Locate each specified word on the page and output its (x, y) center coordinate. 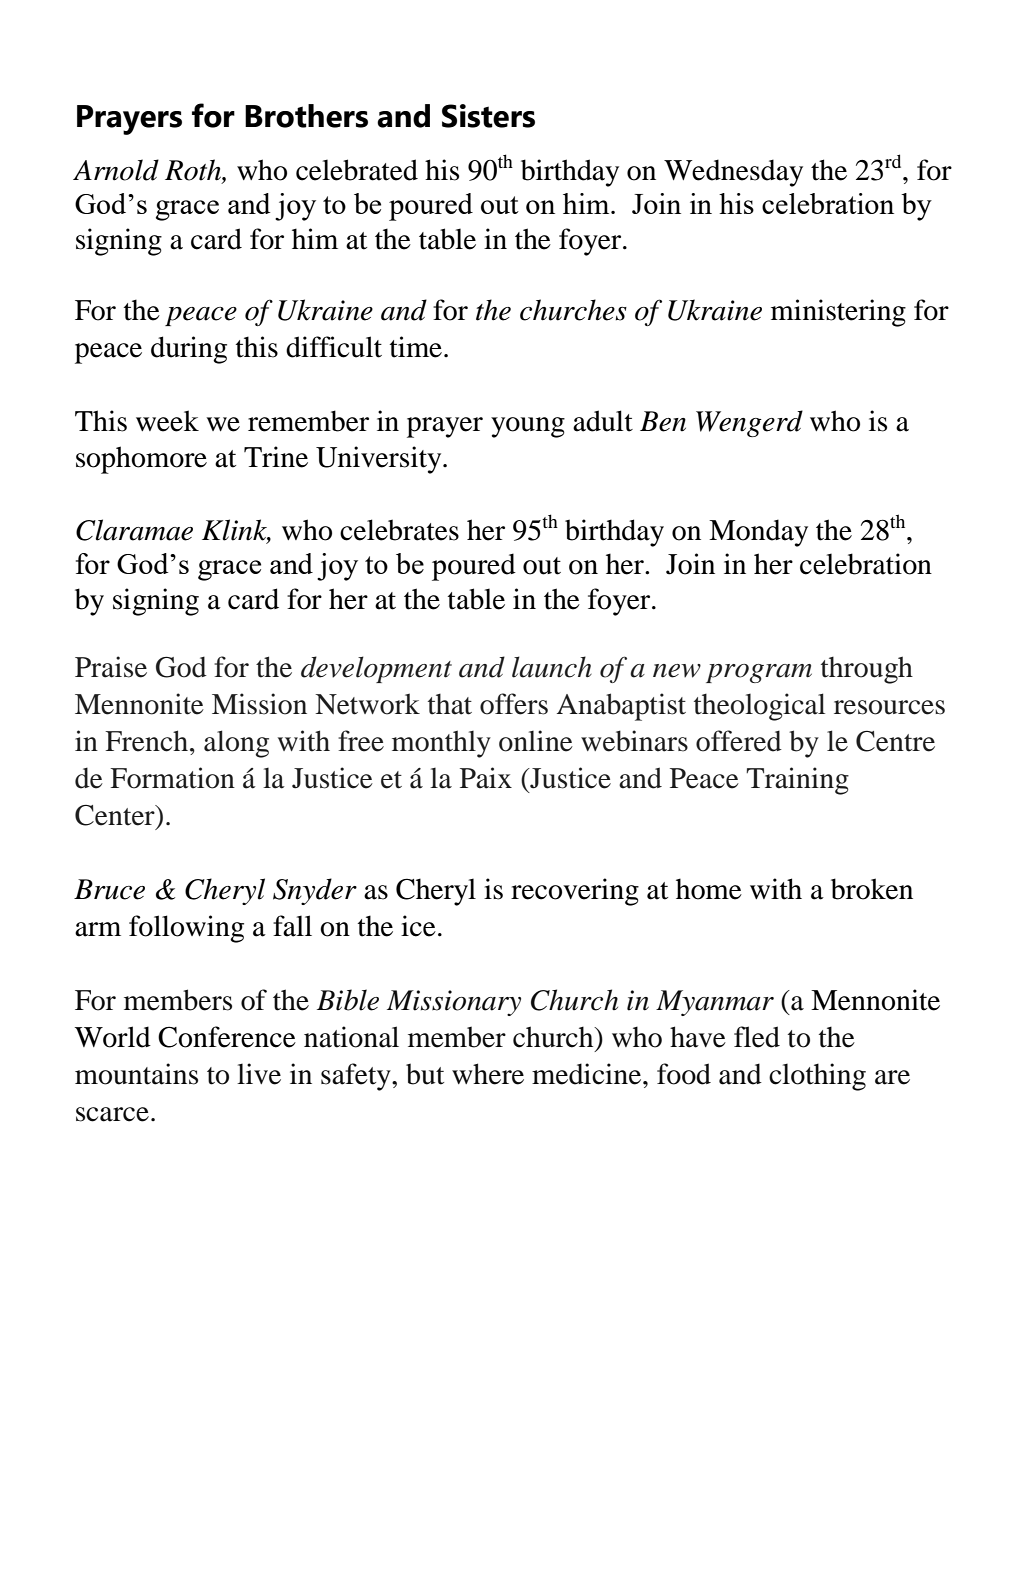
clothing (817, 1077)
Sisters (488, 116)
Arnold (116, 170)
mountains (136, 1074)
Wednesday (733, 173)
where (488, 1074)
